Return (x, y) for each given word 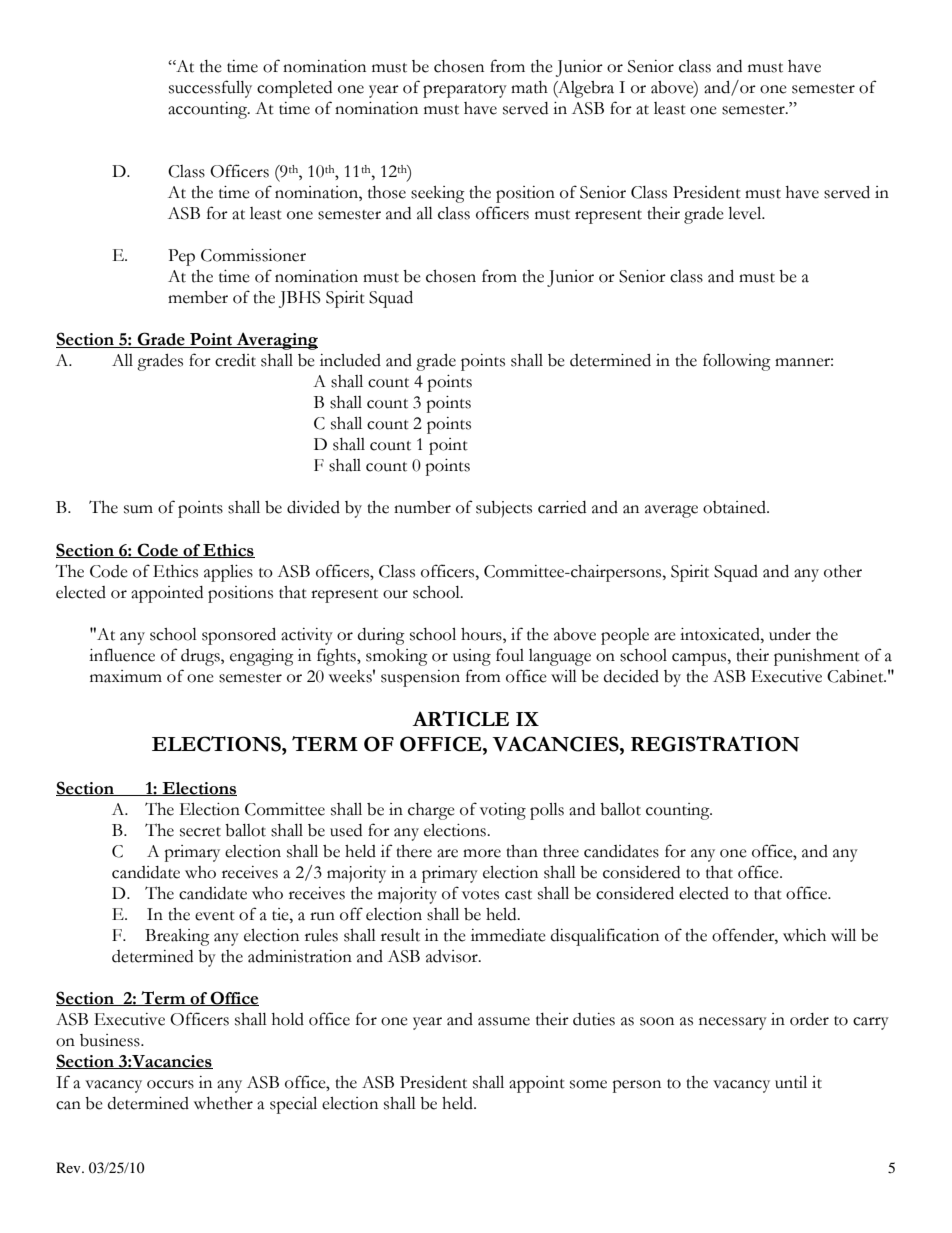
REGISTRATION (715, 744)
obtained (735, 507)
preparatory (465, 91)
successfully (210, 89)
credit (235, 360)
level (746, 213)
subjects (504, 509)
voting (503, 811)
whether (223, 1103)
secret (200, 832)
